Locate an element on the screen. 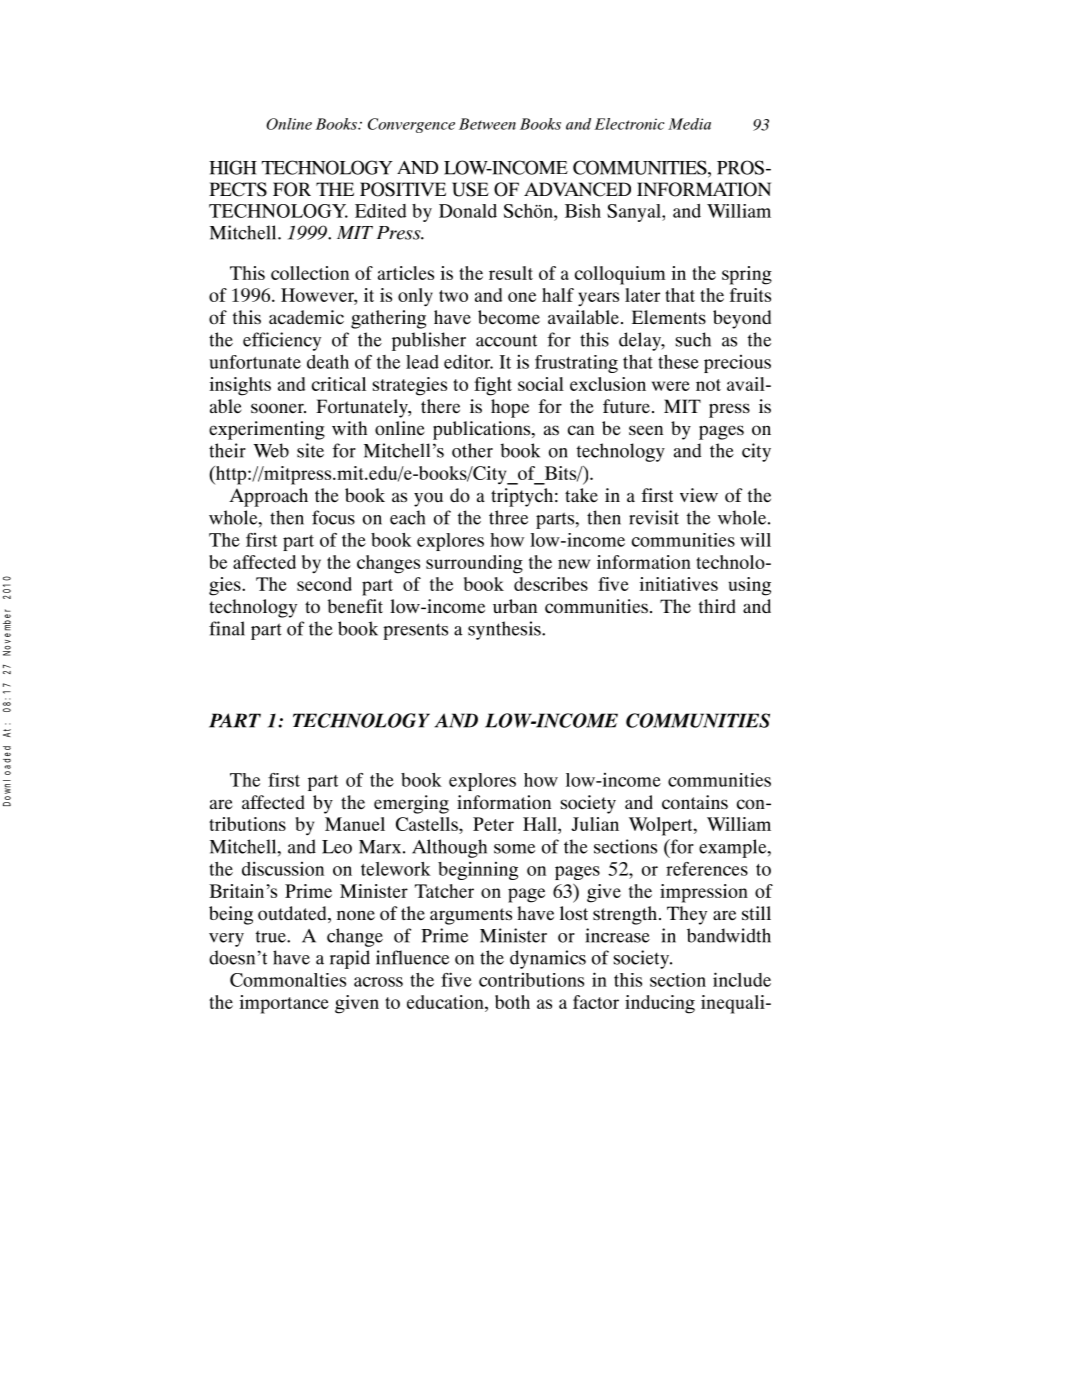 The image size is (1067, 1381). HIGH is located at coordinates (233, 167).
